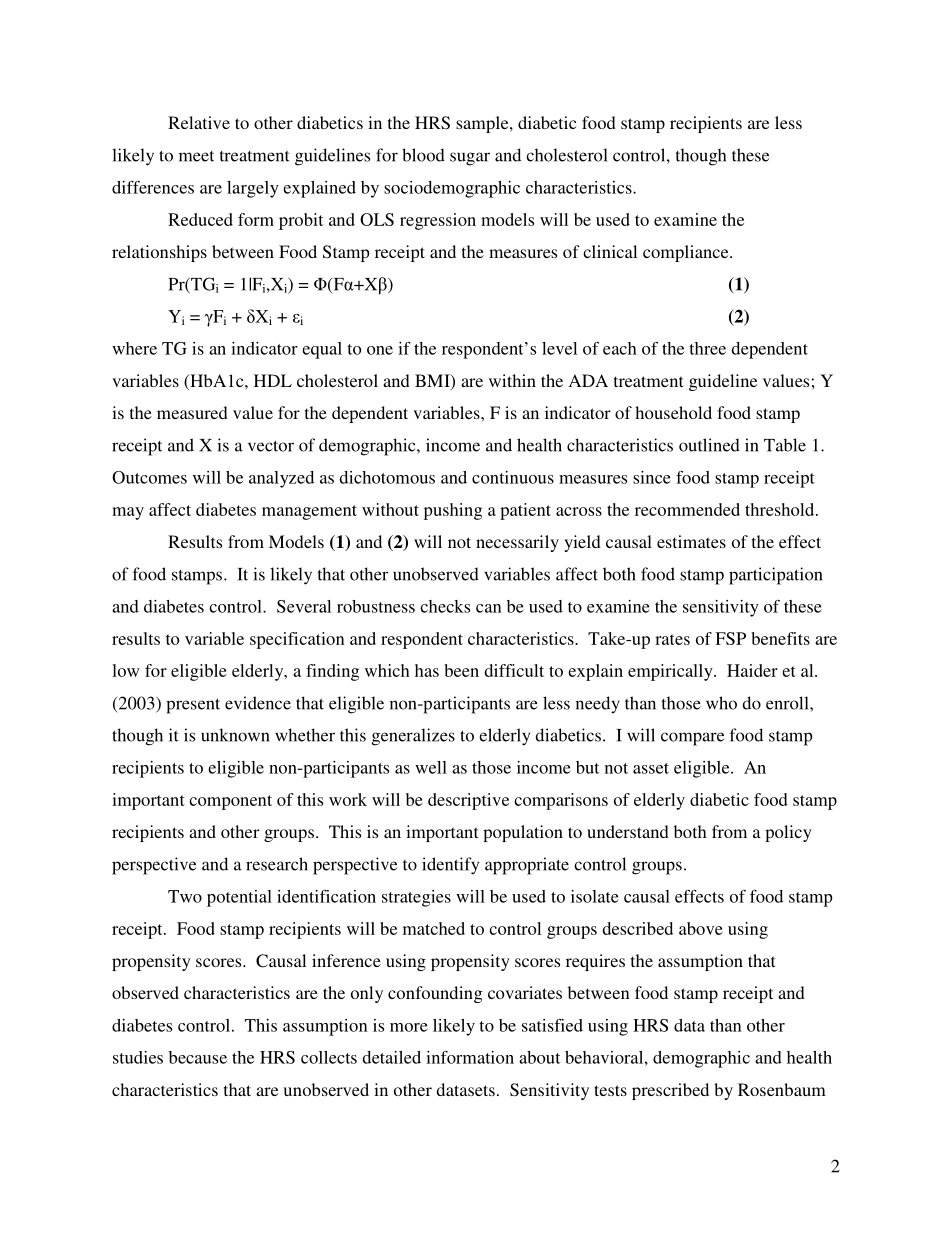 Image resolution: width=952 pixels, height=1233 pixels. I want to click on checks, so click(445, 606).
